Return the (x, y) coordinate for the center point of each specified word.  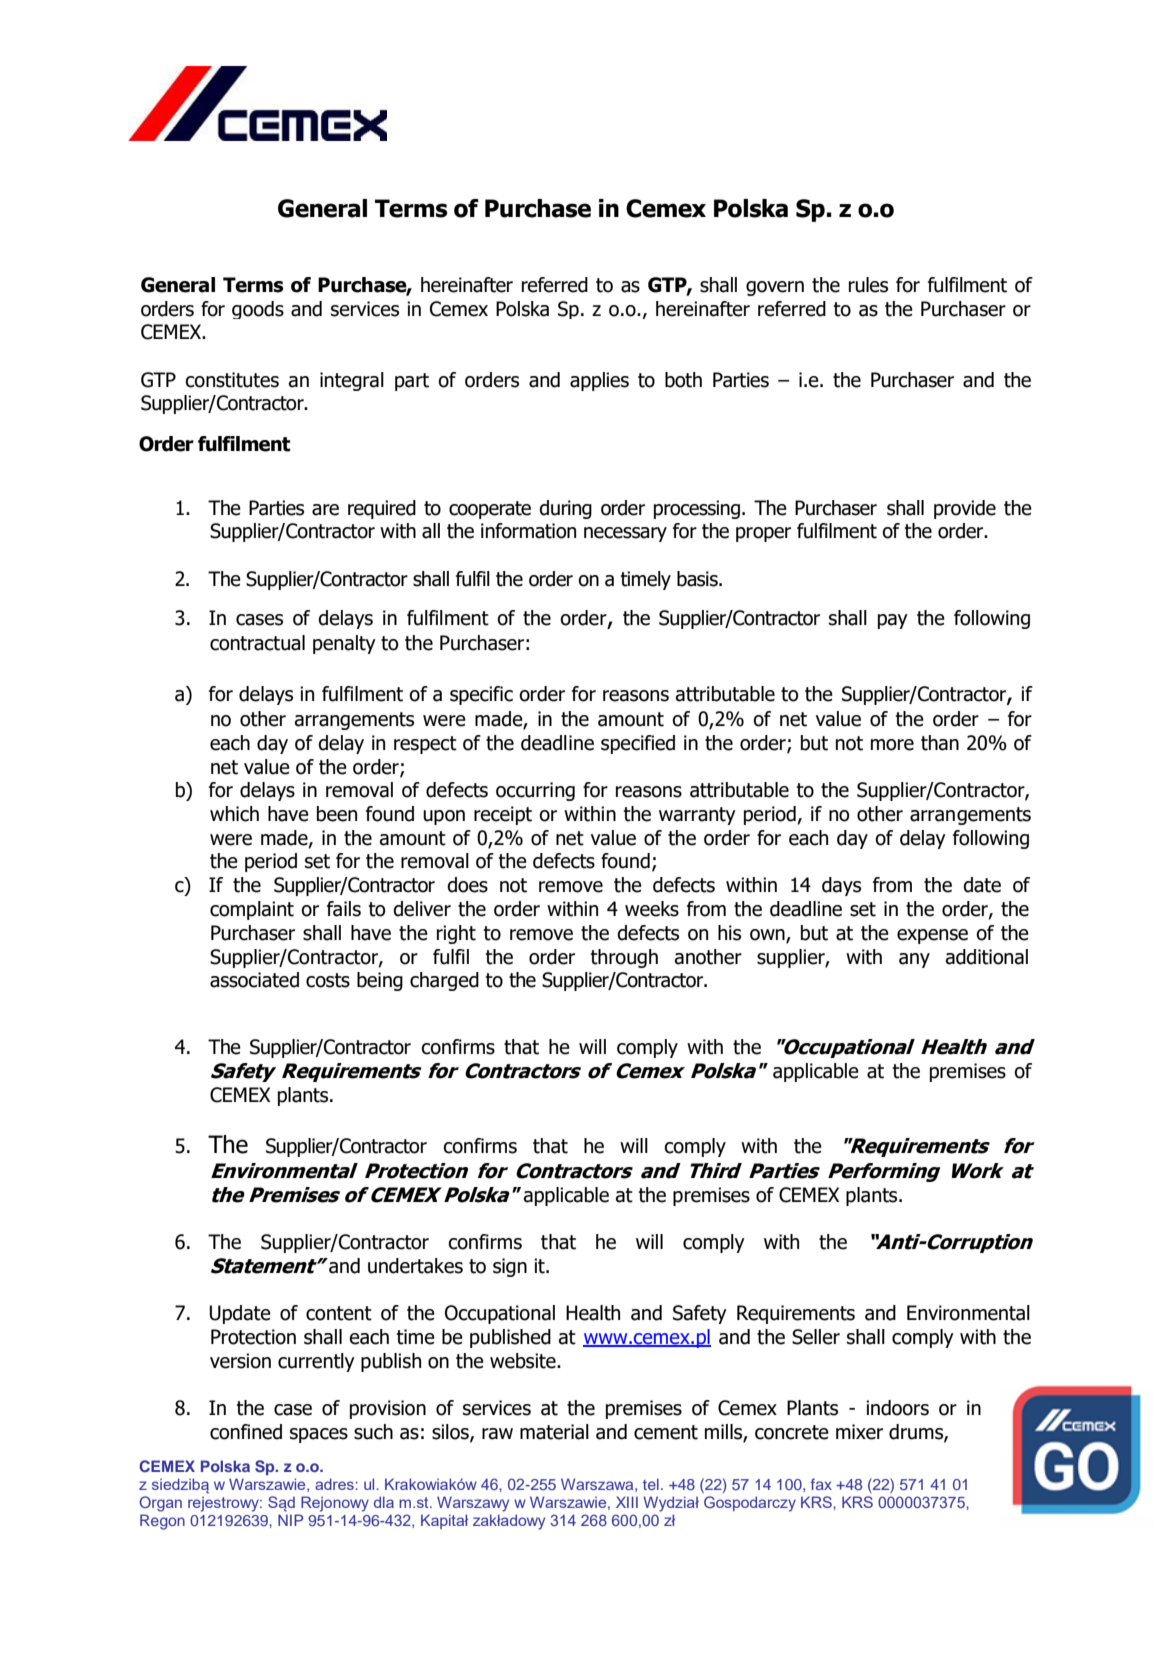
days (841, 886)
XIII (627, 1502)
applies (599, 381)
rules (868, 285)
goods (258, 310)
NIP (290, 1520)
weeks (652, 909)
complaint (252, 910)
